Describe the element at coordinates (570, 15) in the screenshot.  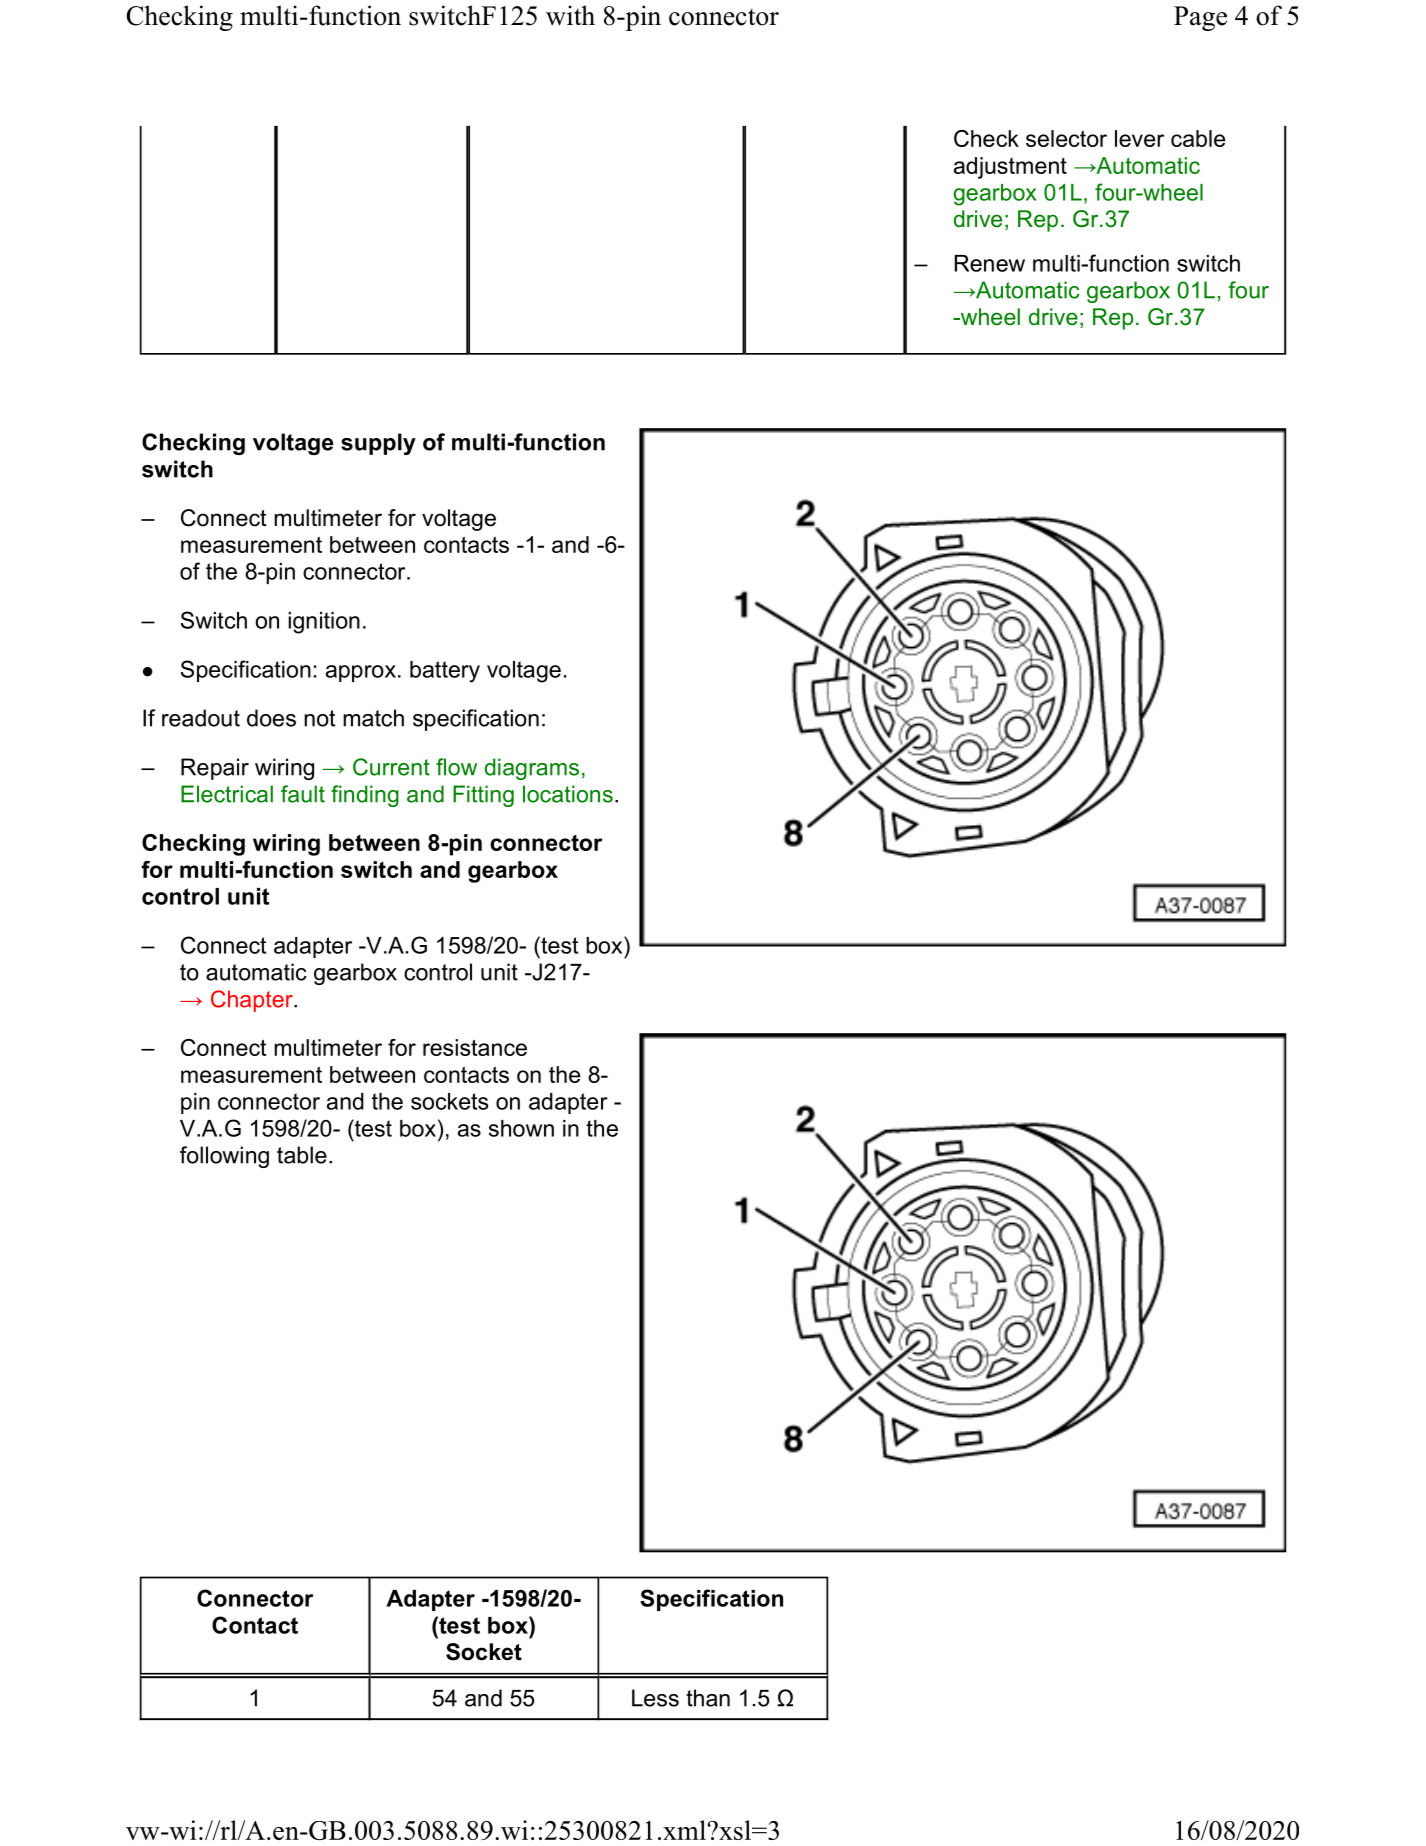
I see `with` at that location.
